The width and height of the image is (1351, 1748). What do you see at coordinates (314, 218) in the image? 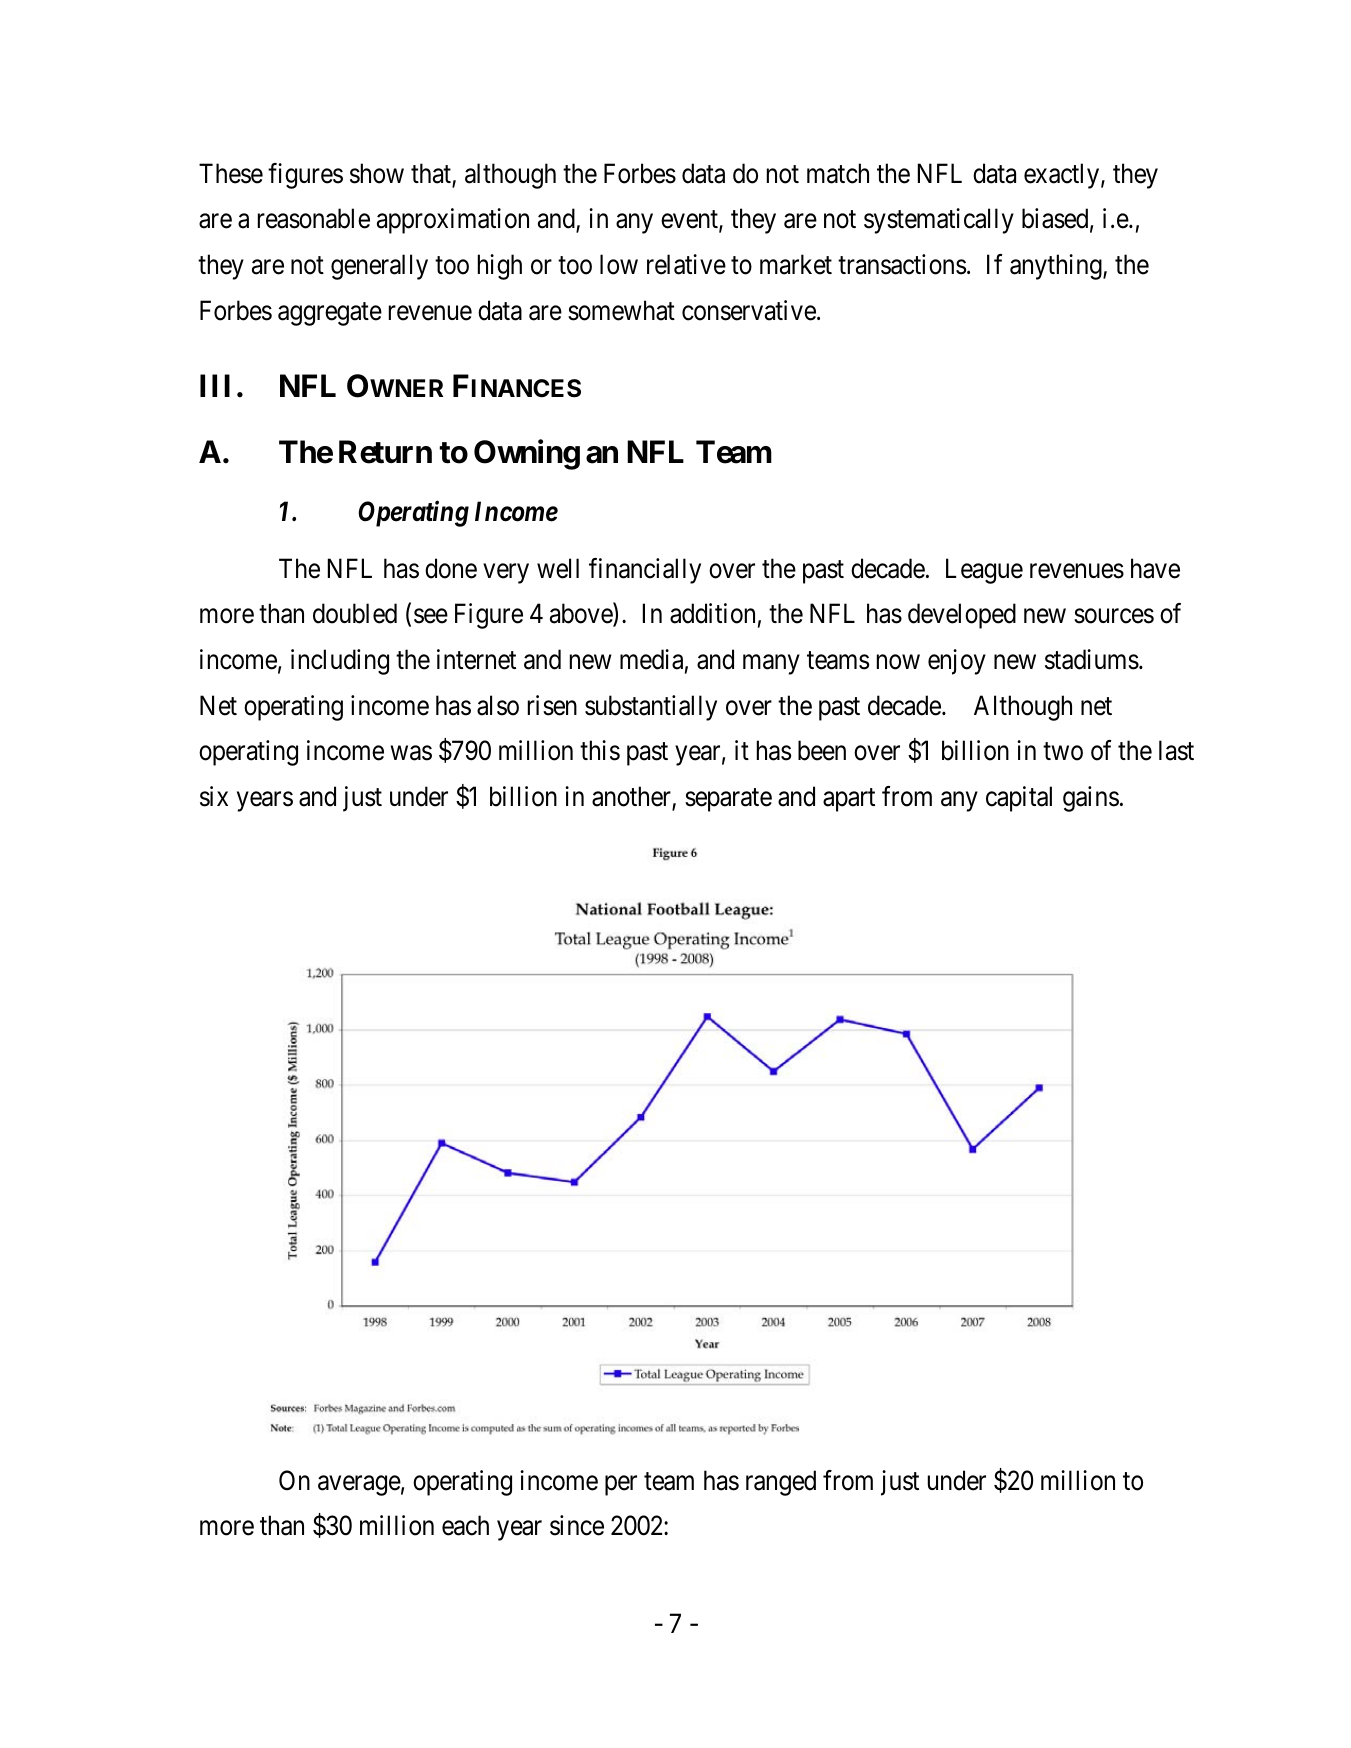
I see `reasonable` at bounding box center [314, 218].
